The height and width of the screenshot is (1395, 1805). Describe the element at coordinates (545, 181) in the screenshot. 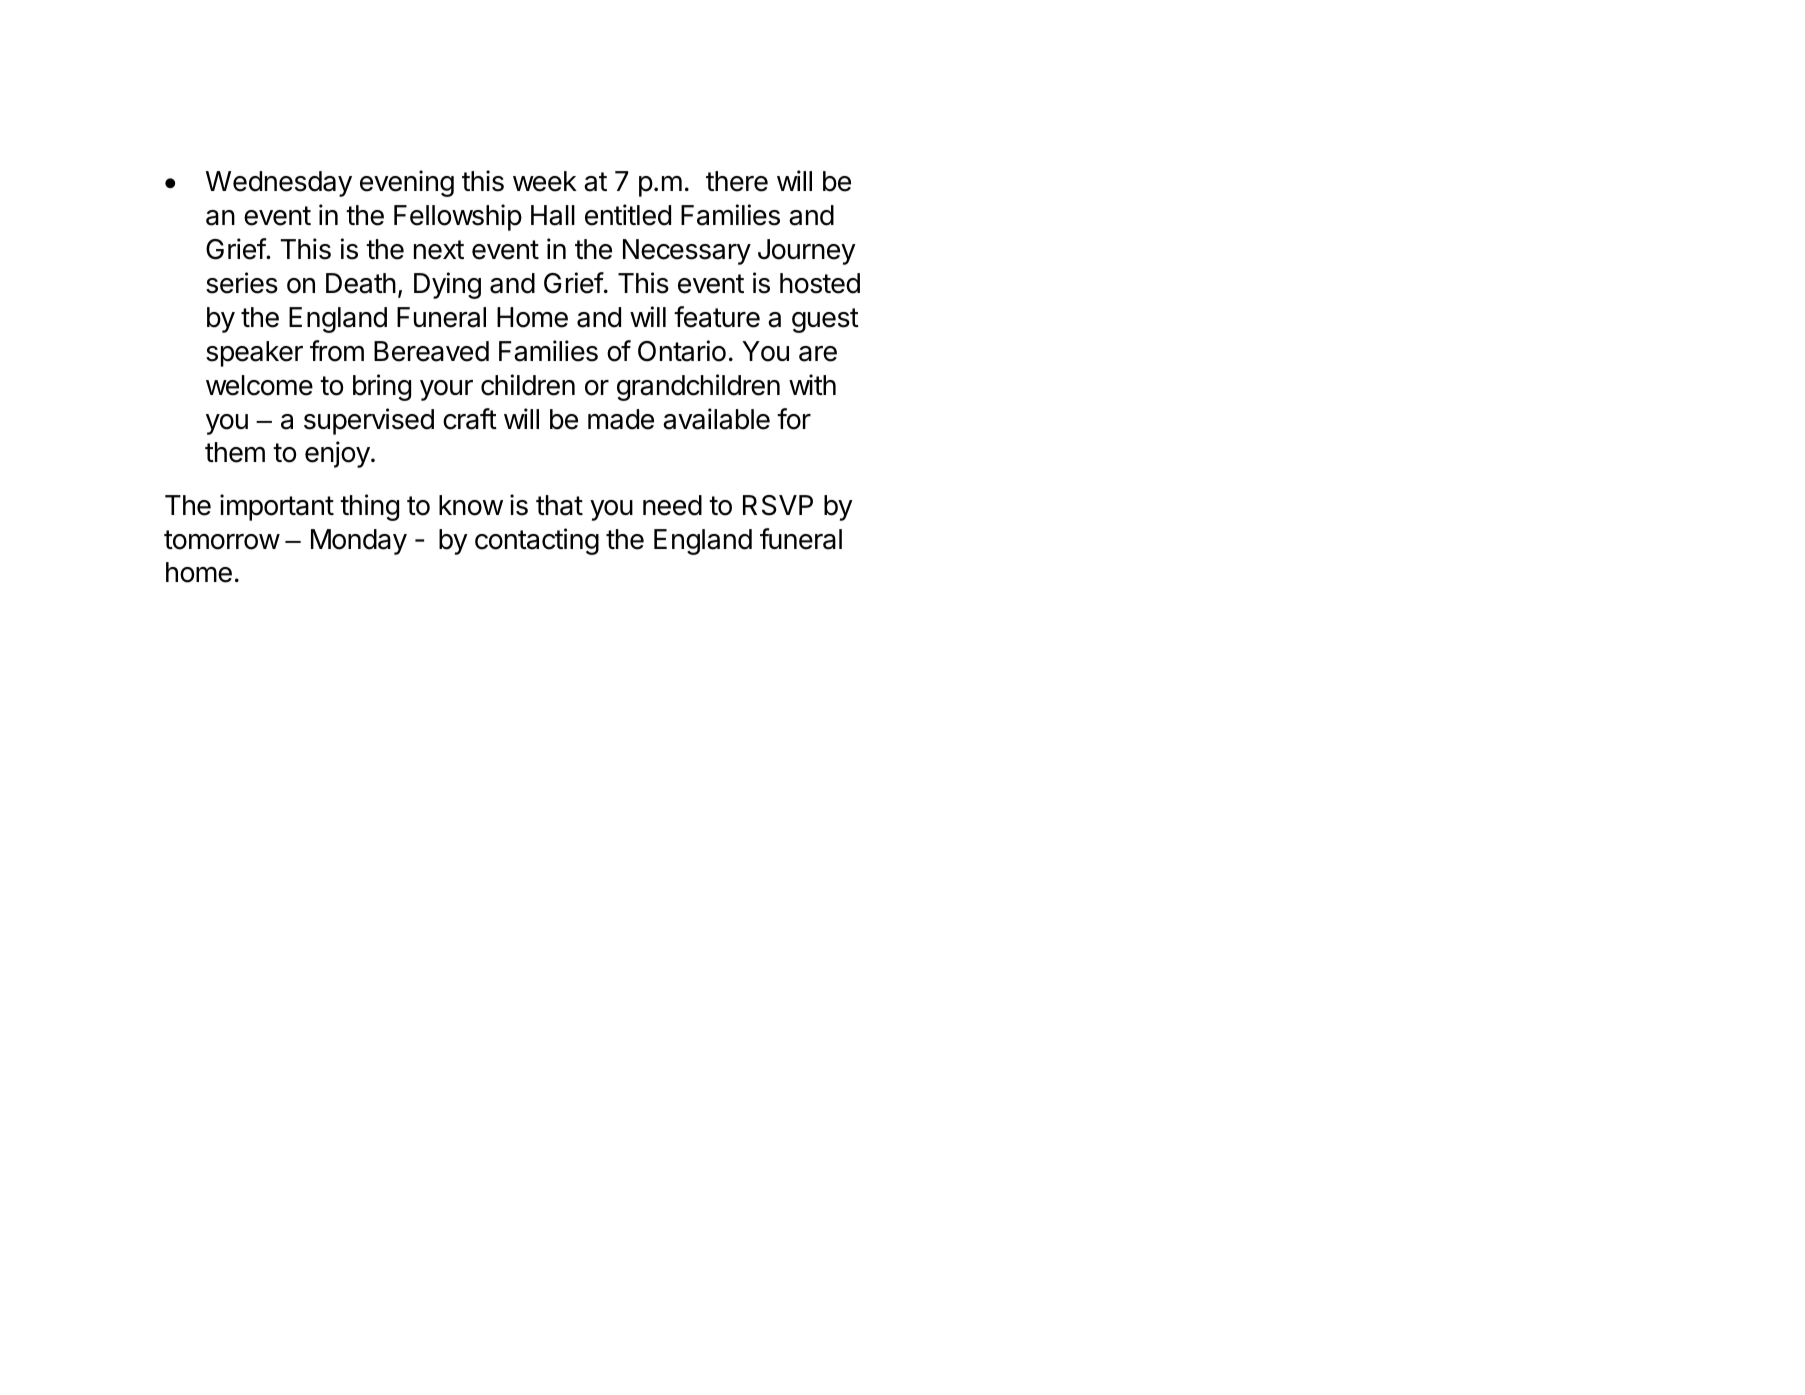

I see `week` at that location.
